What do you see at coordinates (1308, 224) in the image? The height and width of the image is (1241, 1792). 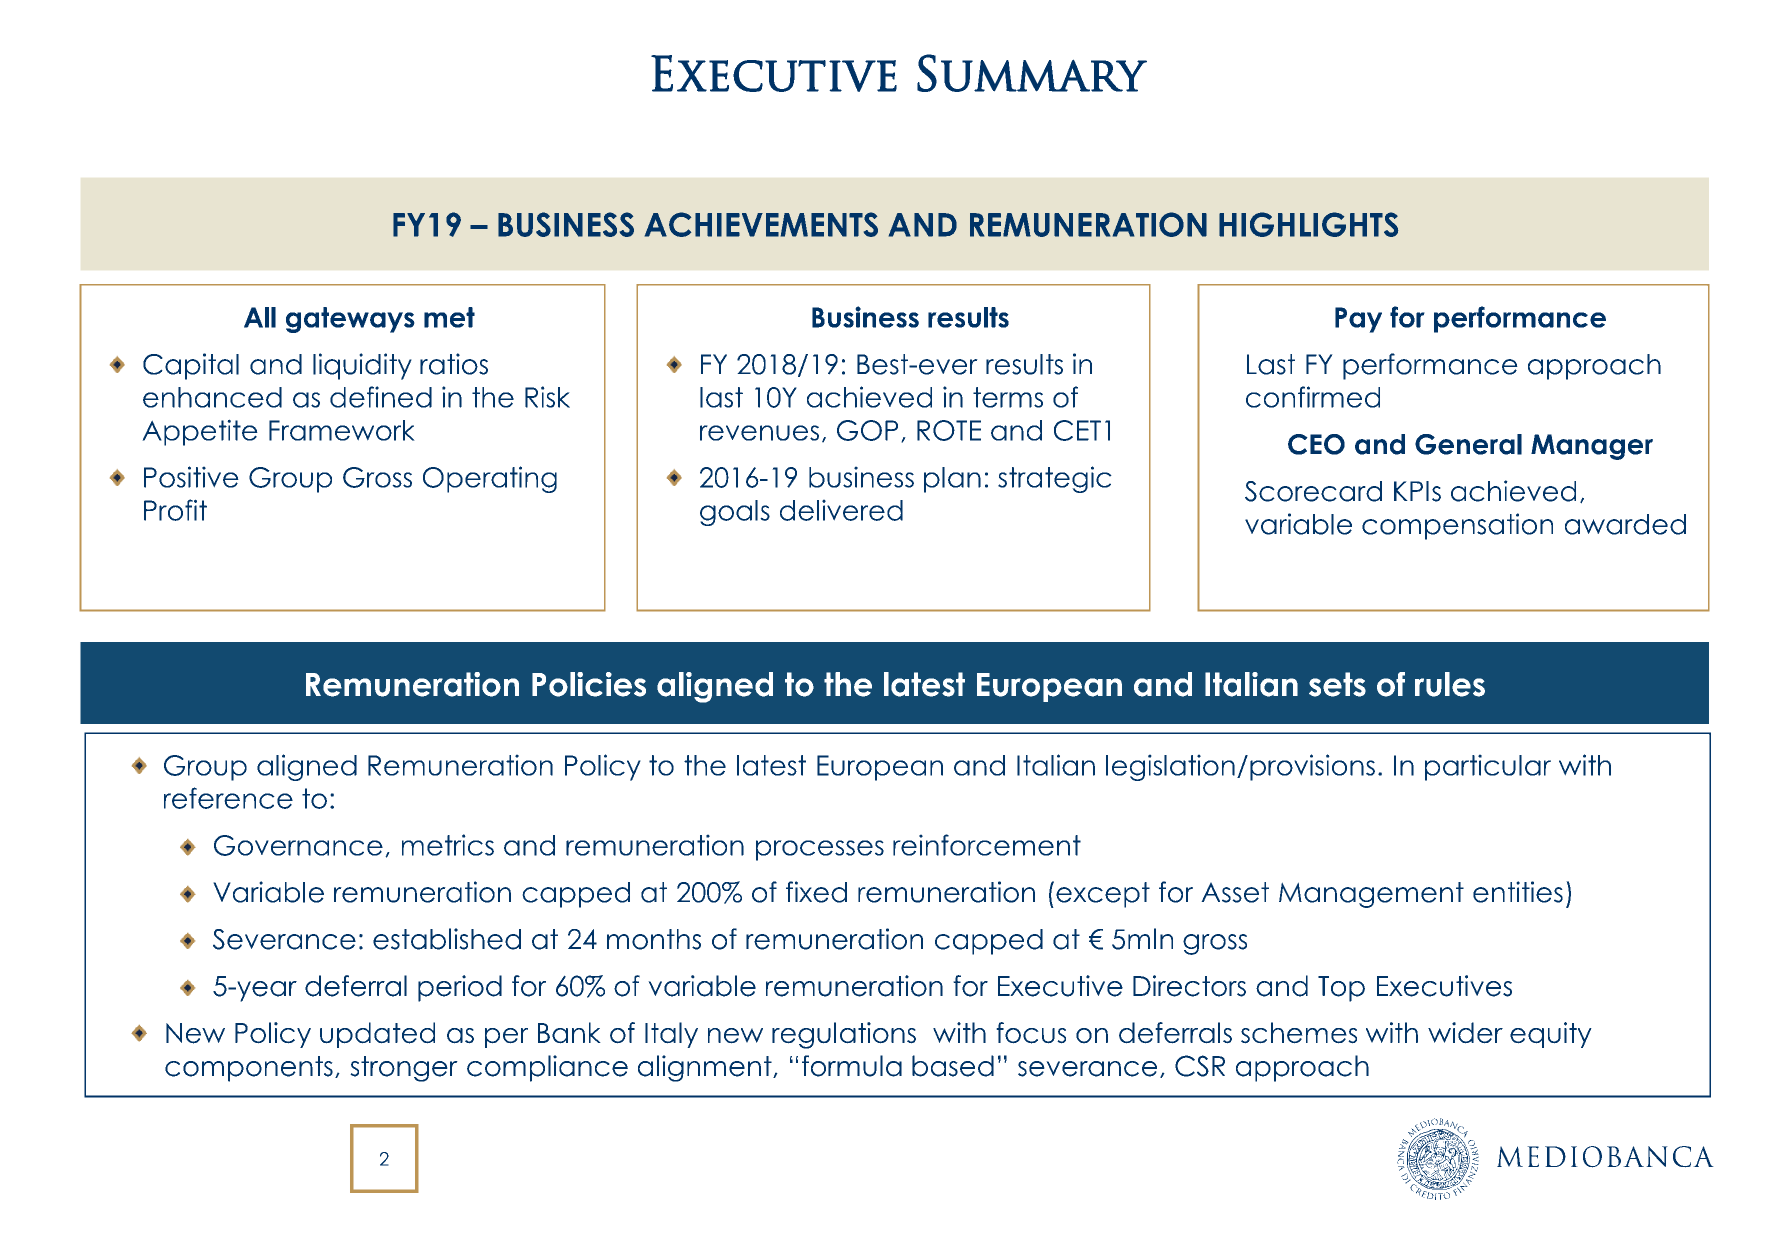 I see `HIGHLIGHTS` at bounding box center [1308, 224].
